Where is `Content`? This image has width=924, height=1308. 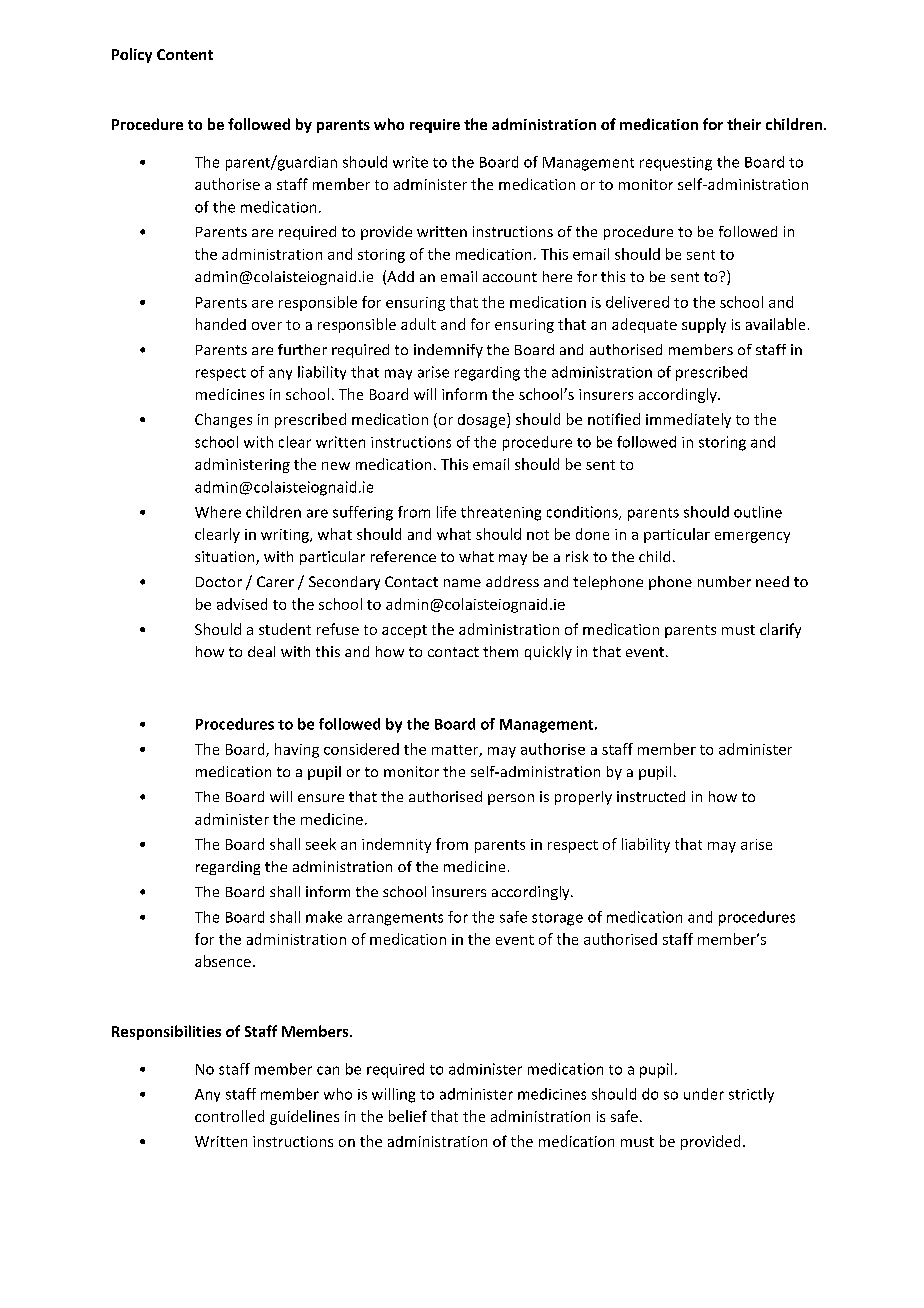
Content is located at coordinates (185, 54).
